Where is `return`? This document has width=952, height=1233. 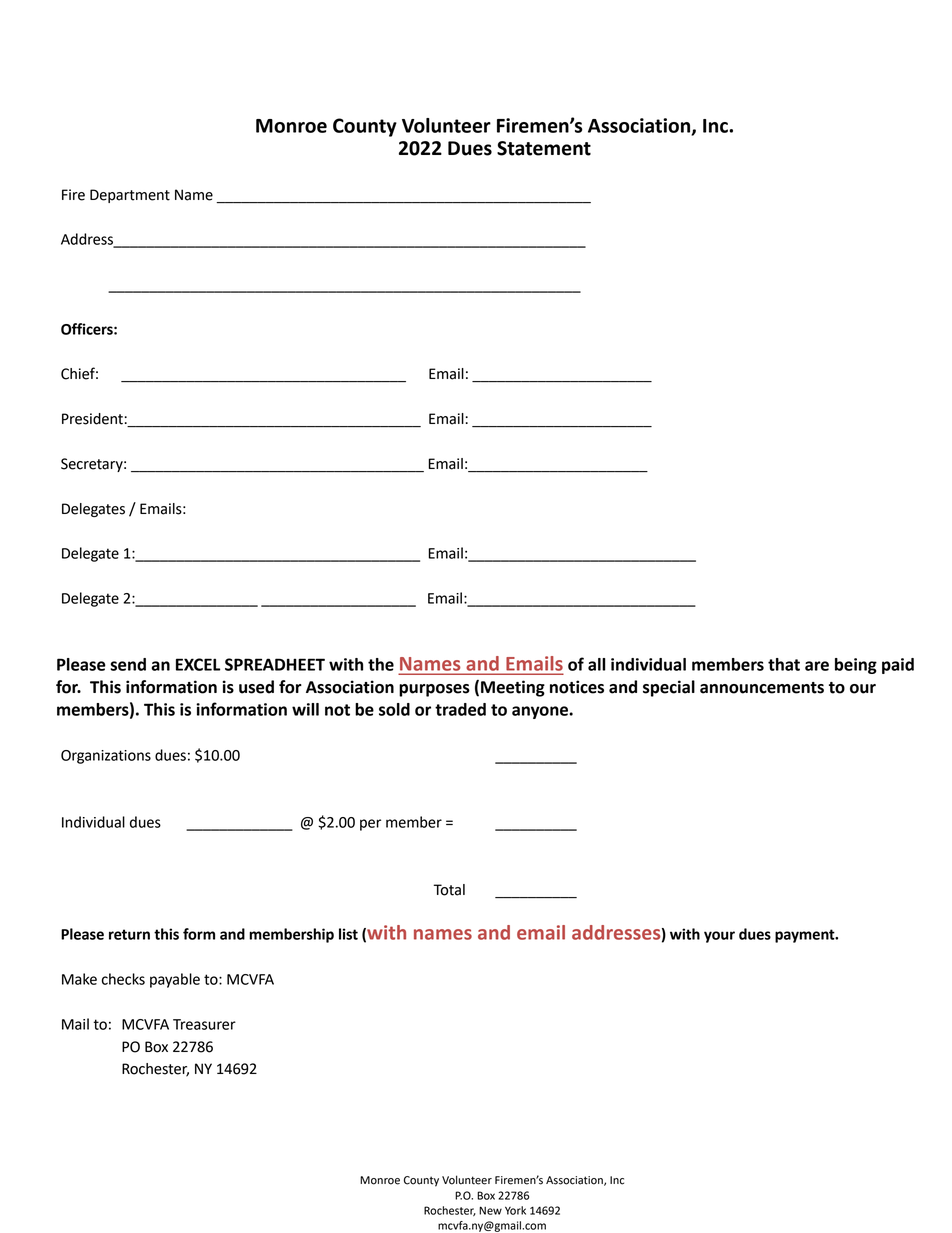 return is located at coordinates (129, 934).
